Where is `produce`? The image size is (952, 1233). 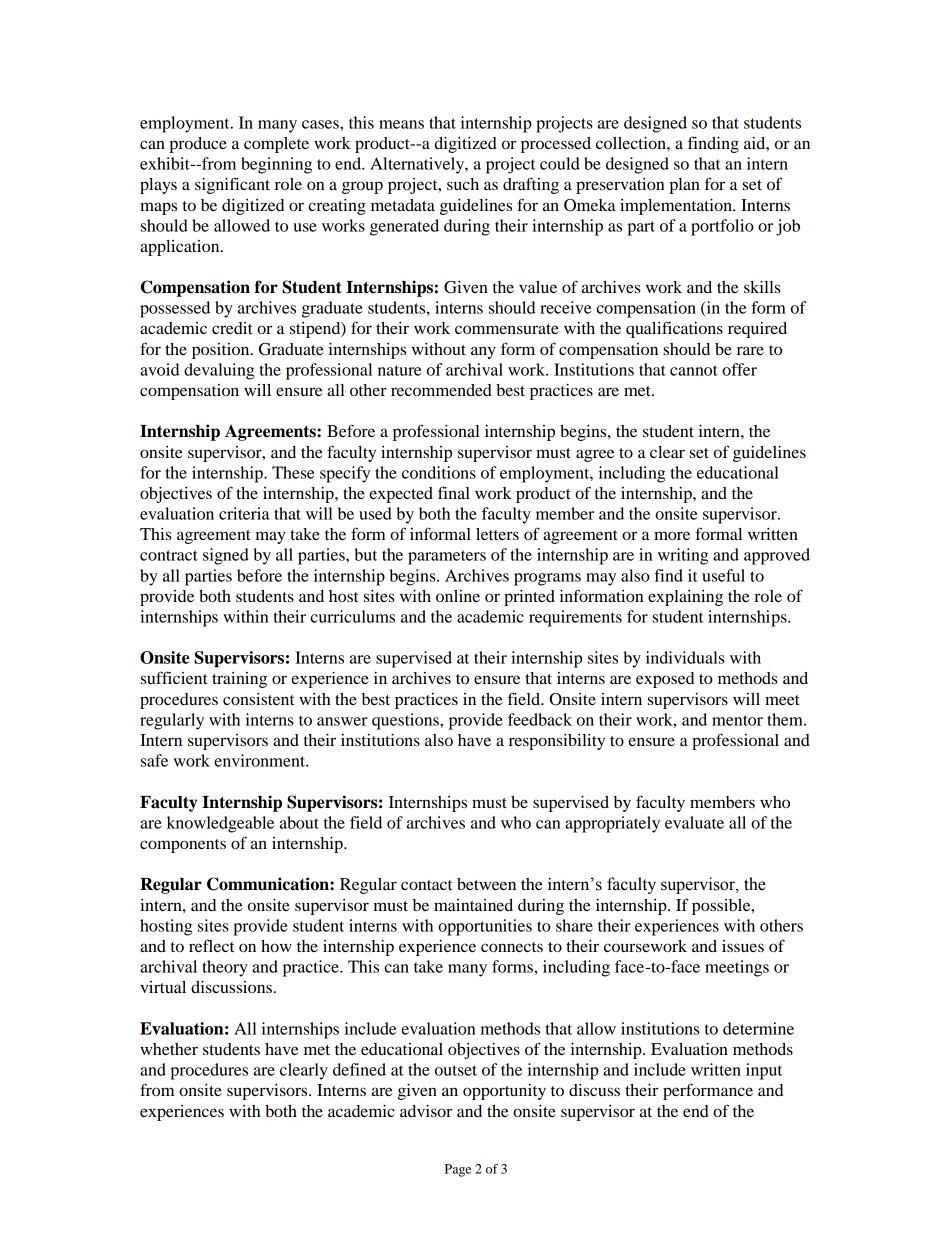 produce is located at coordinates (198, 145).
